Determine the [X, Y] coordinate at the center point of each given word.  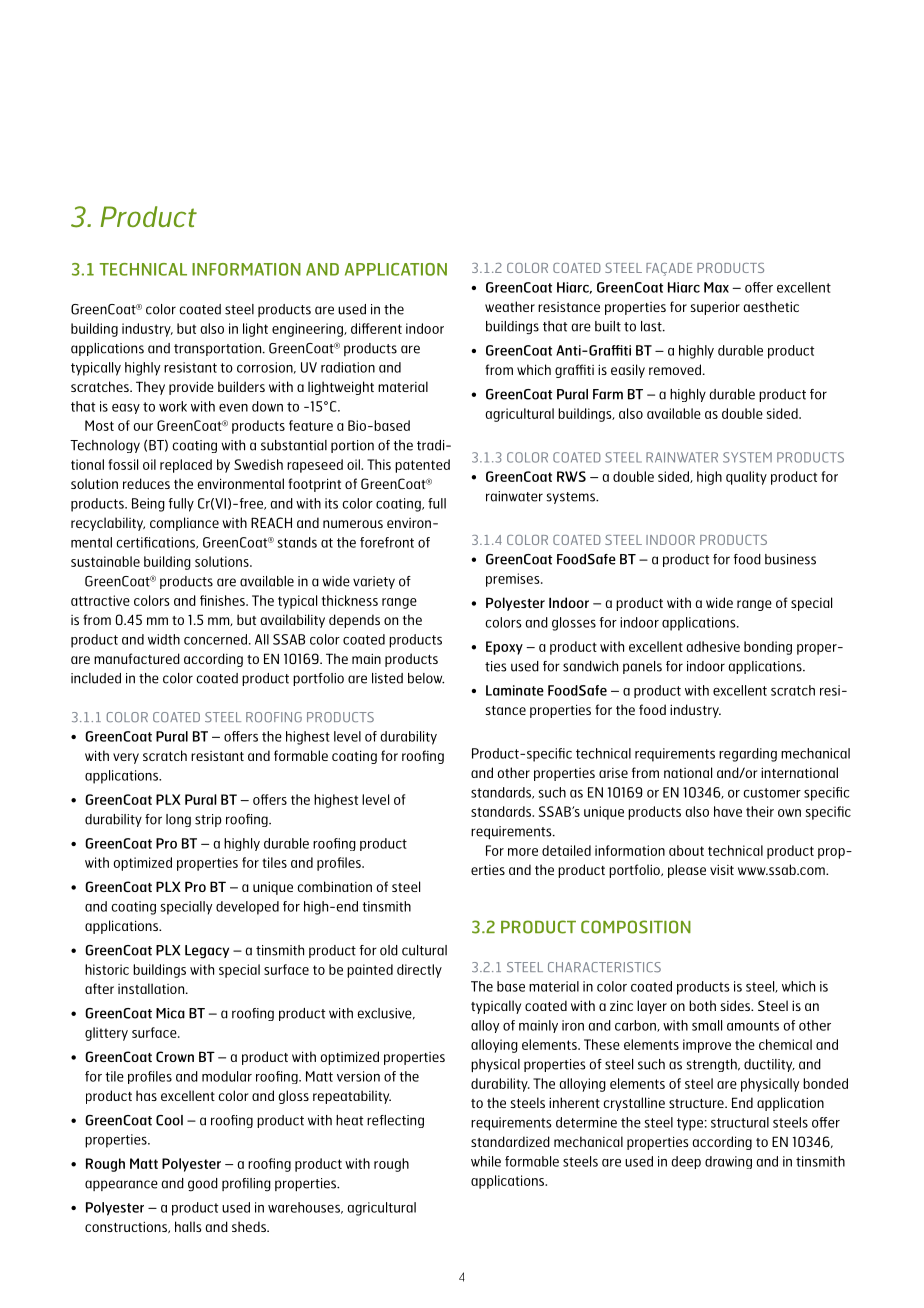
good [203, 1185]
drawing [728, 1162]
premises [514, 580]
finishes [223, 600]
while [486, 1161]
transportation [219, 349]
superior [715, 308]
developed [247, 908]
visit [722, 869]
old [389, 950]
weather [510, 306]
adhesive [713, 646]
